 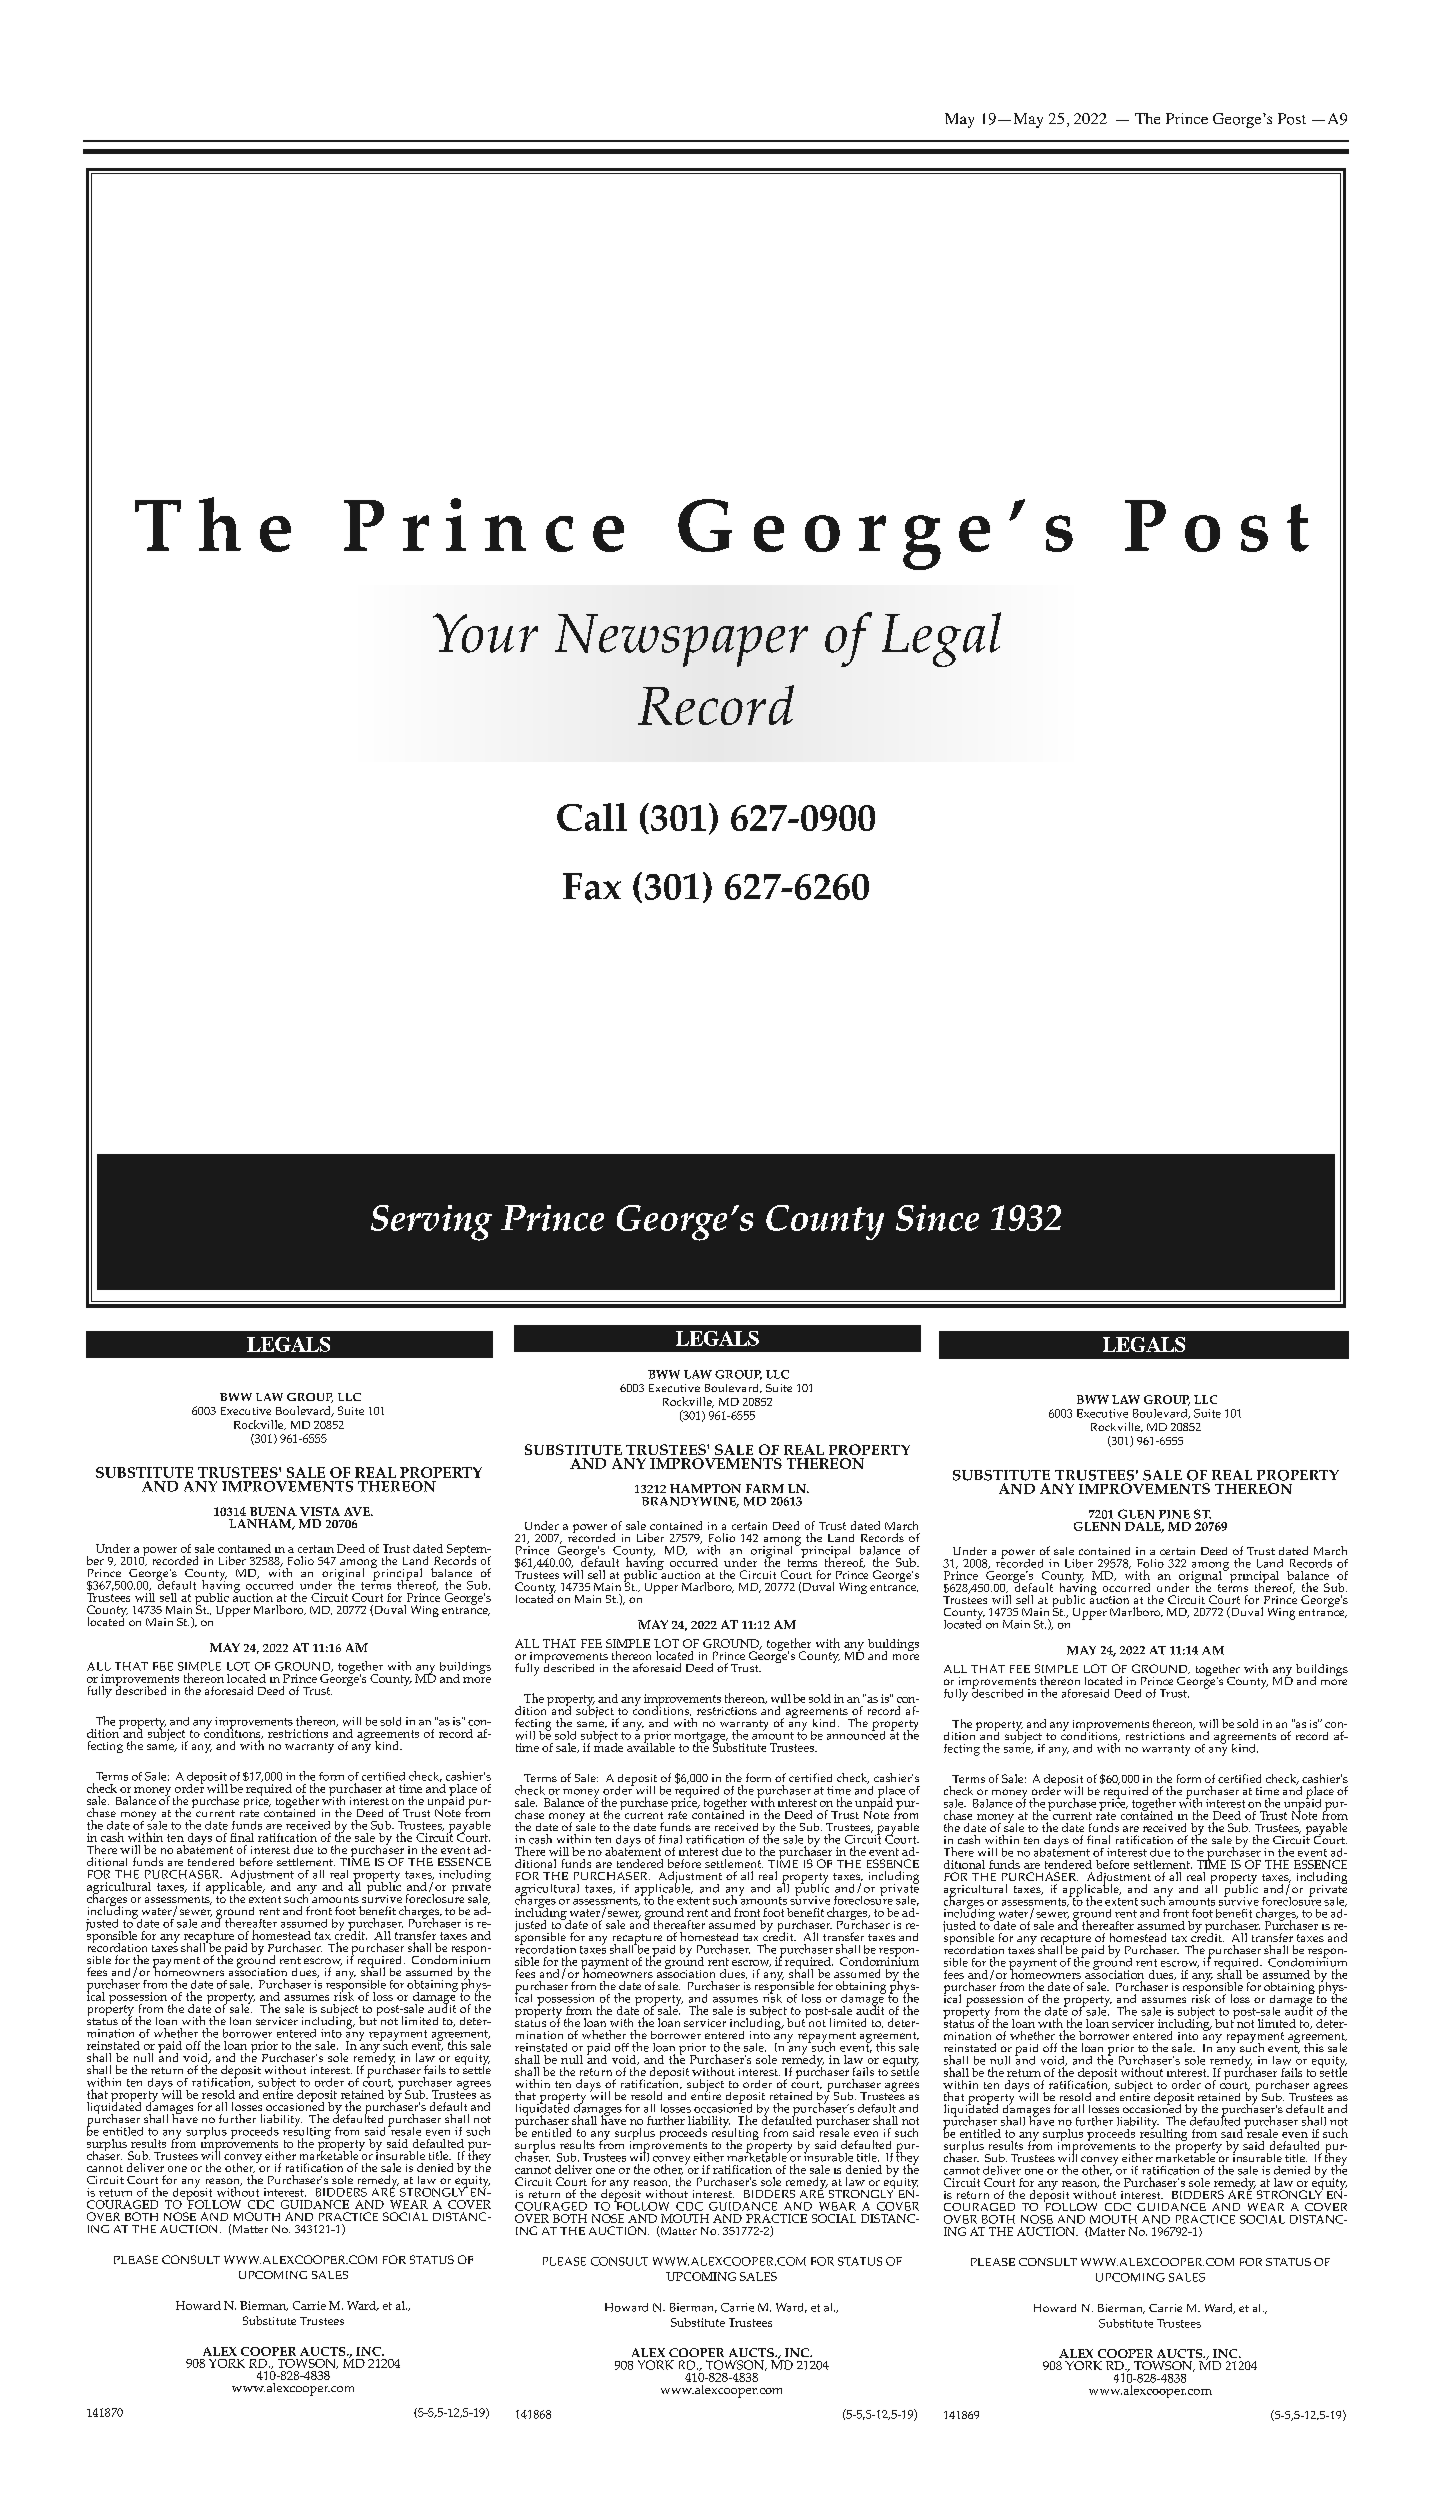 I want to click on Serving, so click(x=431, y=1223).
